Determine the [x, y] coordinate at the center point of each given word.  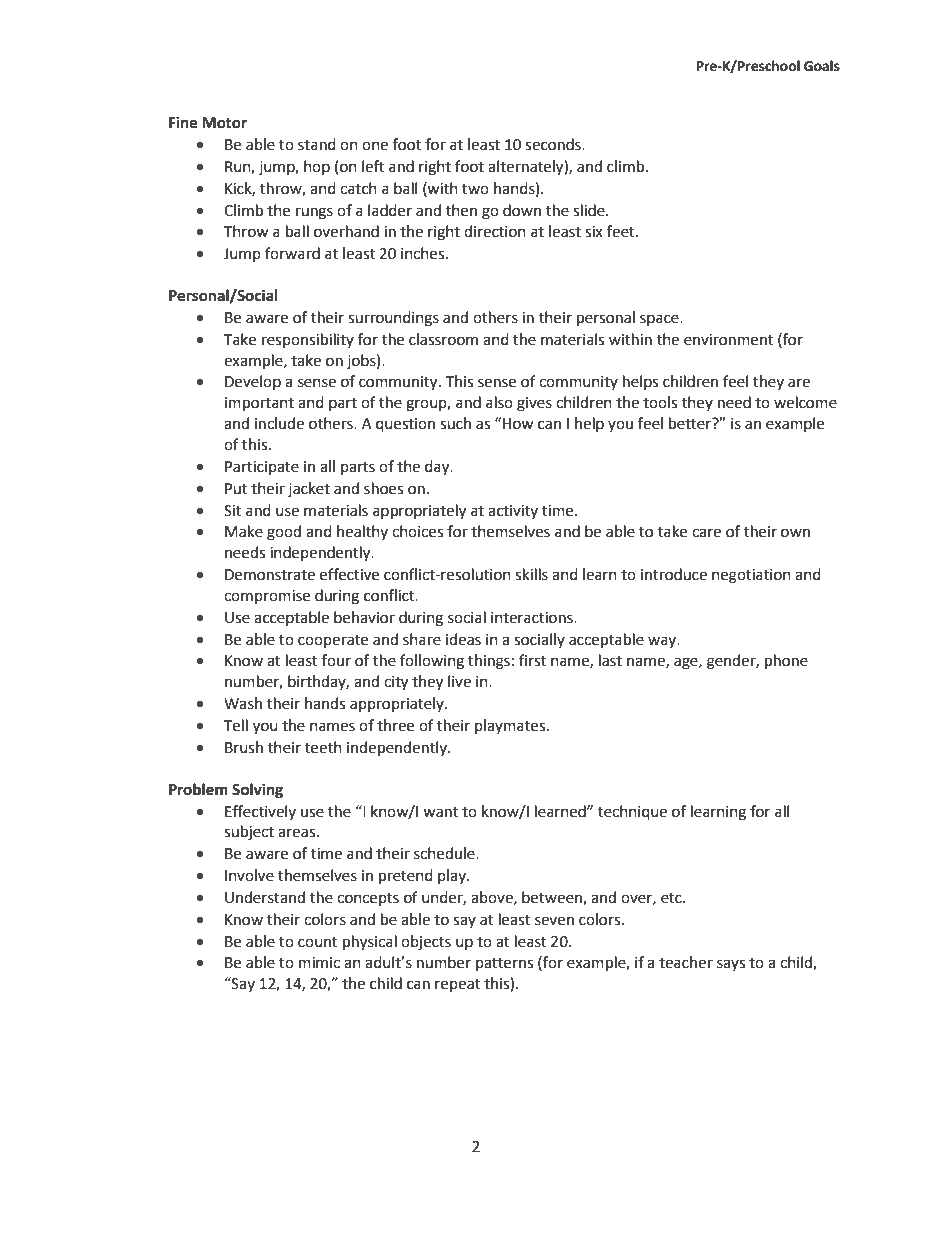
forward [292, 253]
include [279, 423]
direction [495, 231]
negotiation [751, 576]
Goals [822, 66]
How [518, 424]
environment [729, 340]
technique [632, 813]
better [691, 423]
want [440, 812]
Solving [257, 791]
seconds [554, 144]
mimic [319, 963]
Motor [224, 123]
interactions [533, 618]
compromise [267, 597]
